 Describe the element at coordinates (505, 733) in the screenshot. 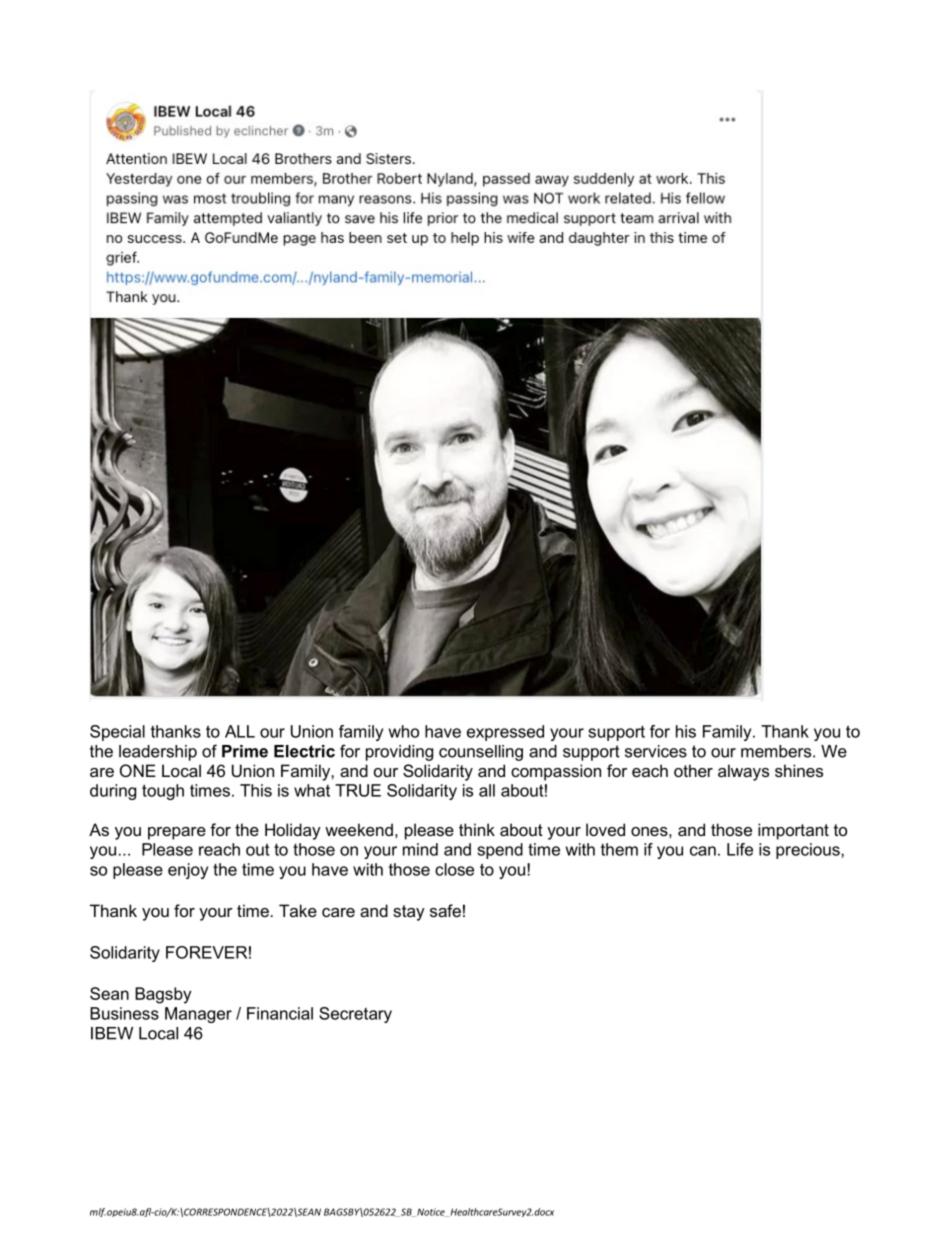

I see `expressed` at that location.
